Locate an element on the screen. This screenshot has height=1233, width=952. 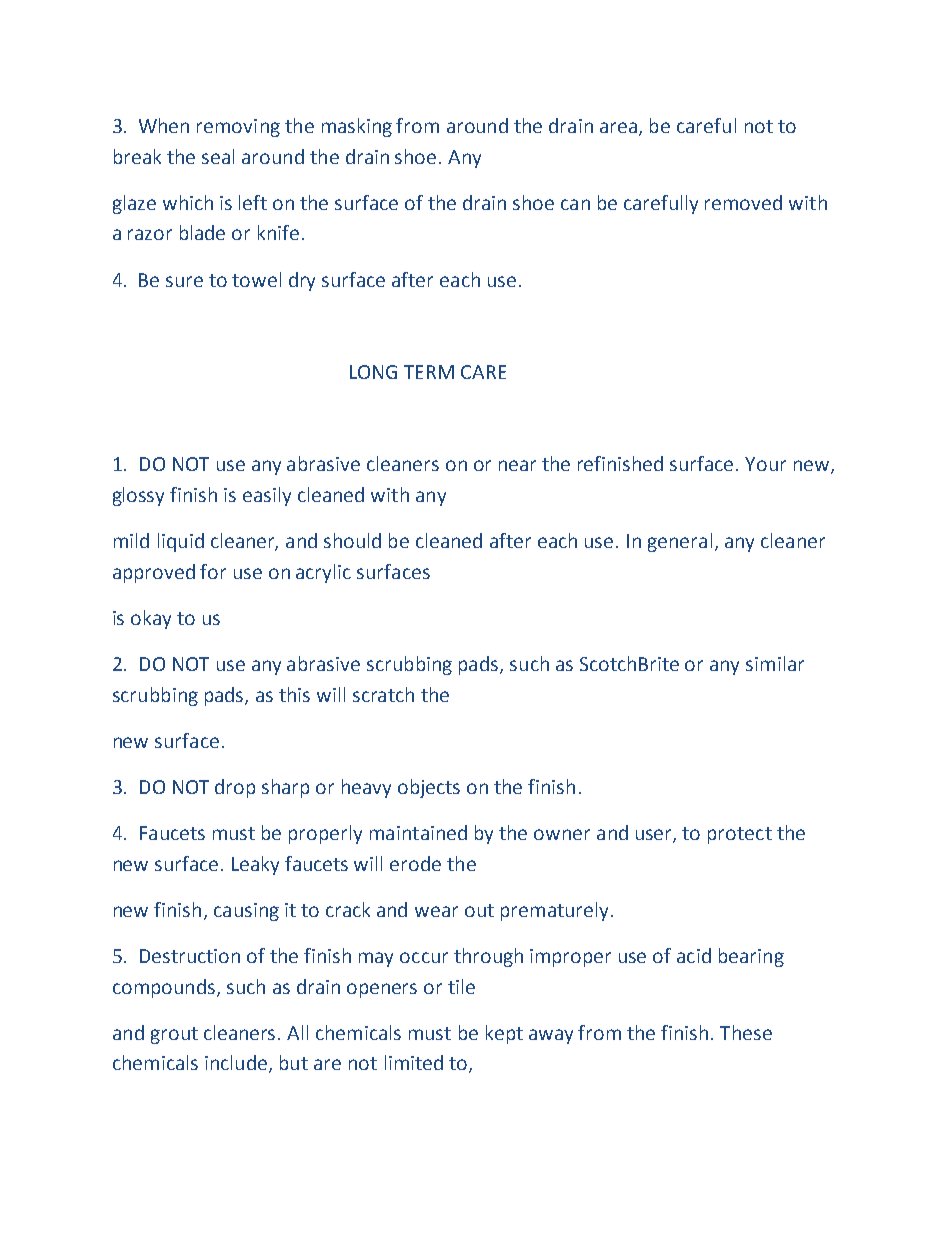
masking is located at coordinates (357, 127).
